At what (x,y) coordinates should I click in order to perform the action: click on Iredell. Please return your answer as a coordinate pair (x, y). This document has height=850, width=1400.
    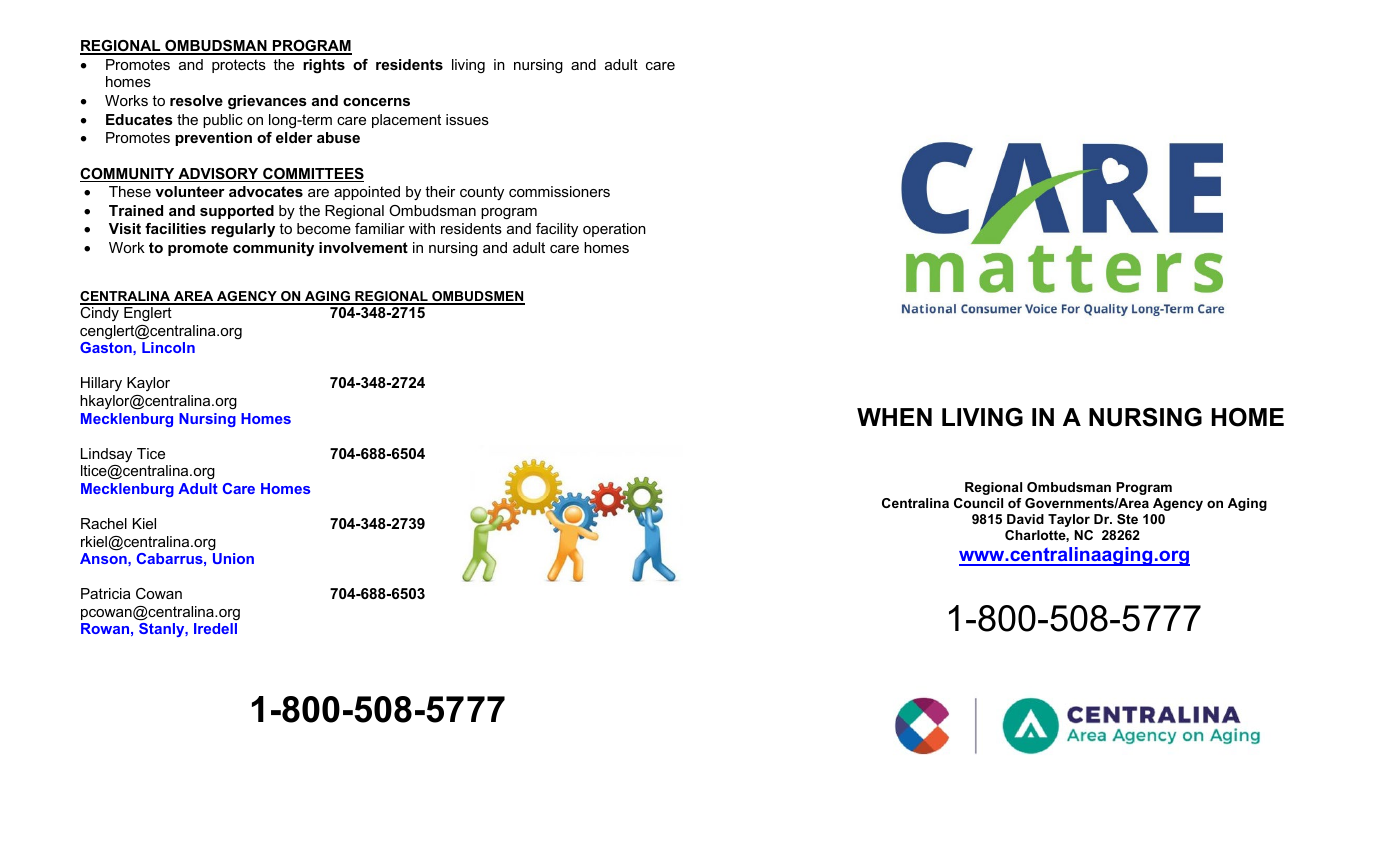
    Looking at the image, I should click on (215, 628).
